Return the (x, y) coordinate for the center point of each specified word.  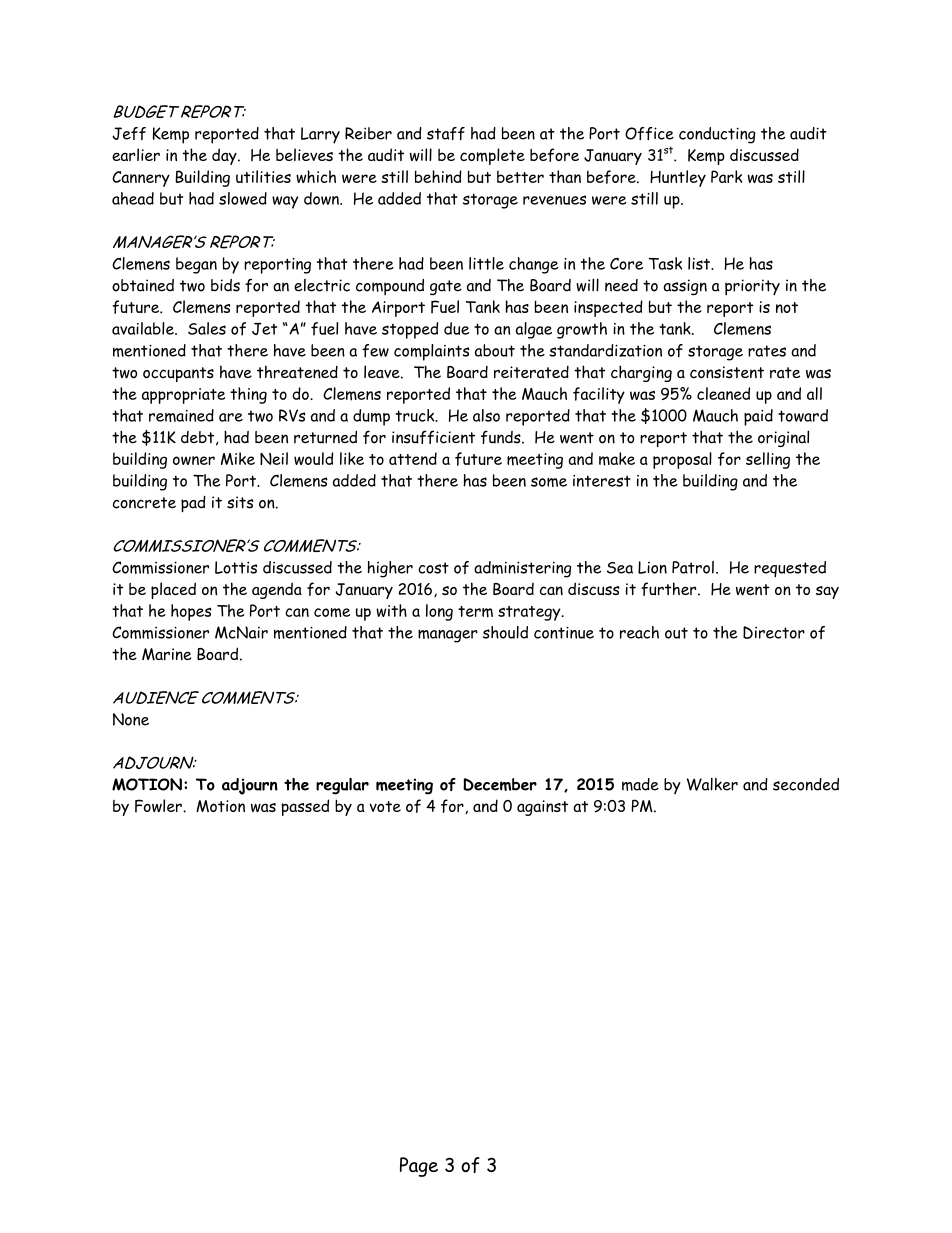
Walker (712, 784)
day (225, 156)
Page (419, 1167)
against (542, 808)
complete (492, 156)
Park (726, 176)
